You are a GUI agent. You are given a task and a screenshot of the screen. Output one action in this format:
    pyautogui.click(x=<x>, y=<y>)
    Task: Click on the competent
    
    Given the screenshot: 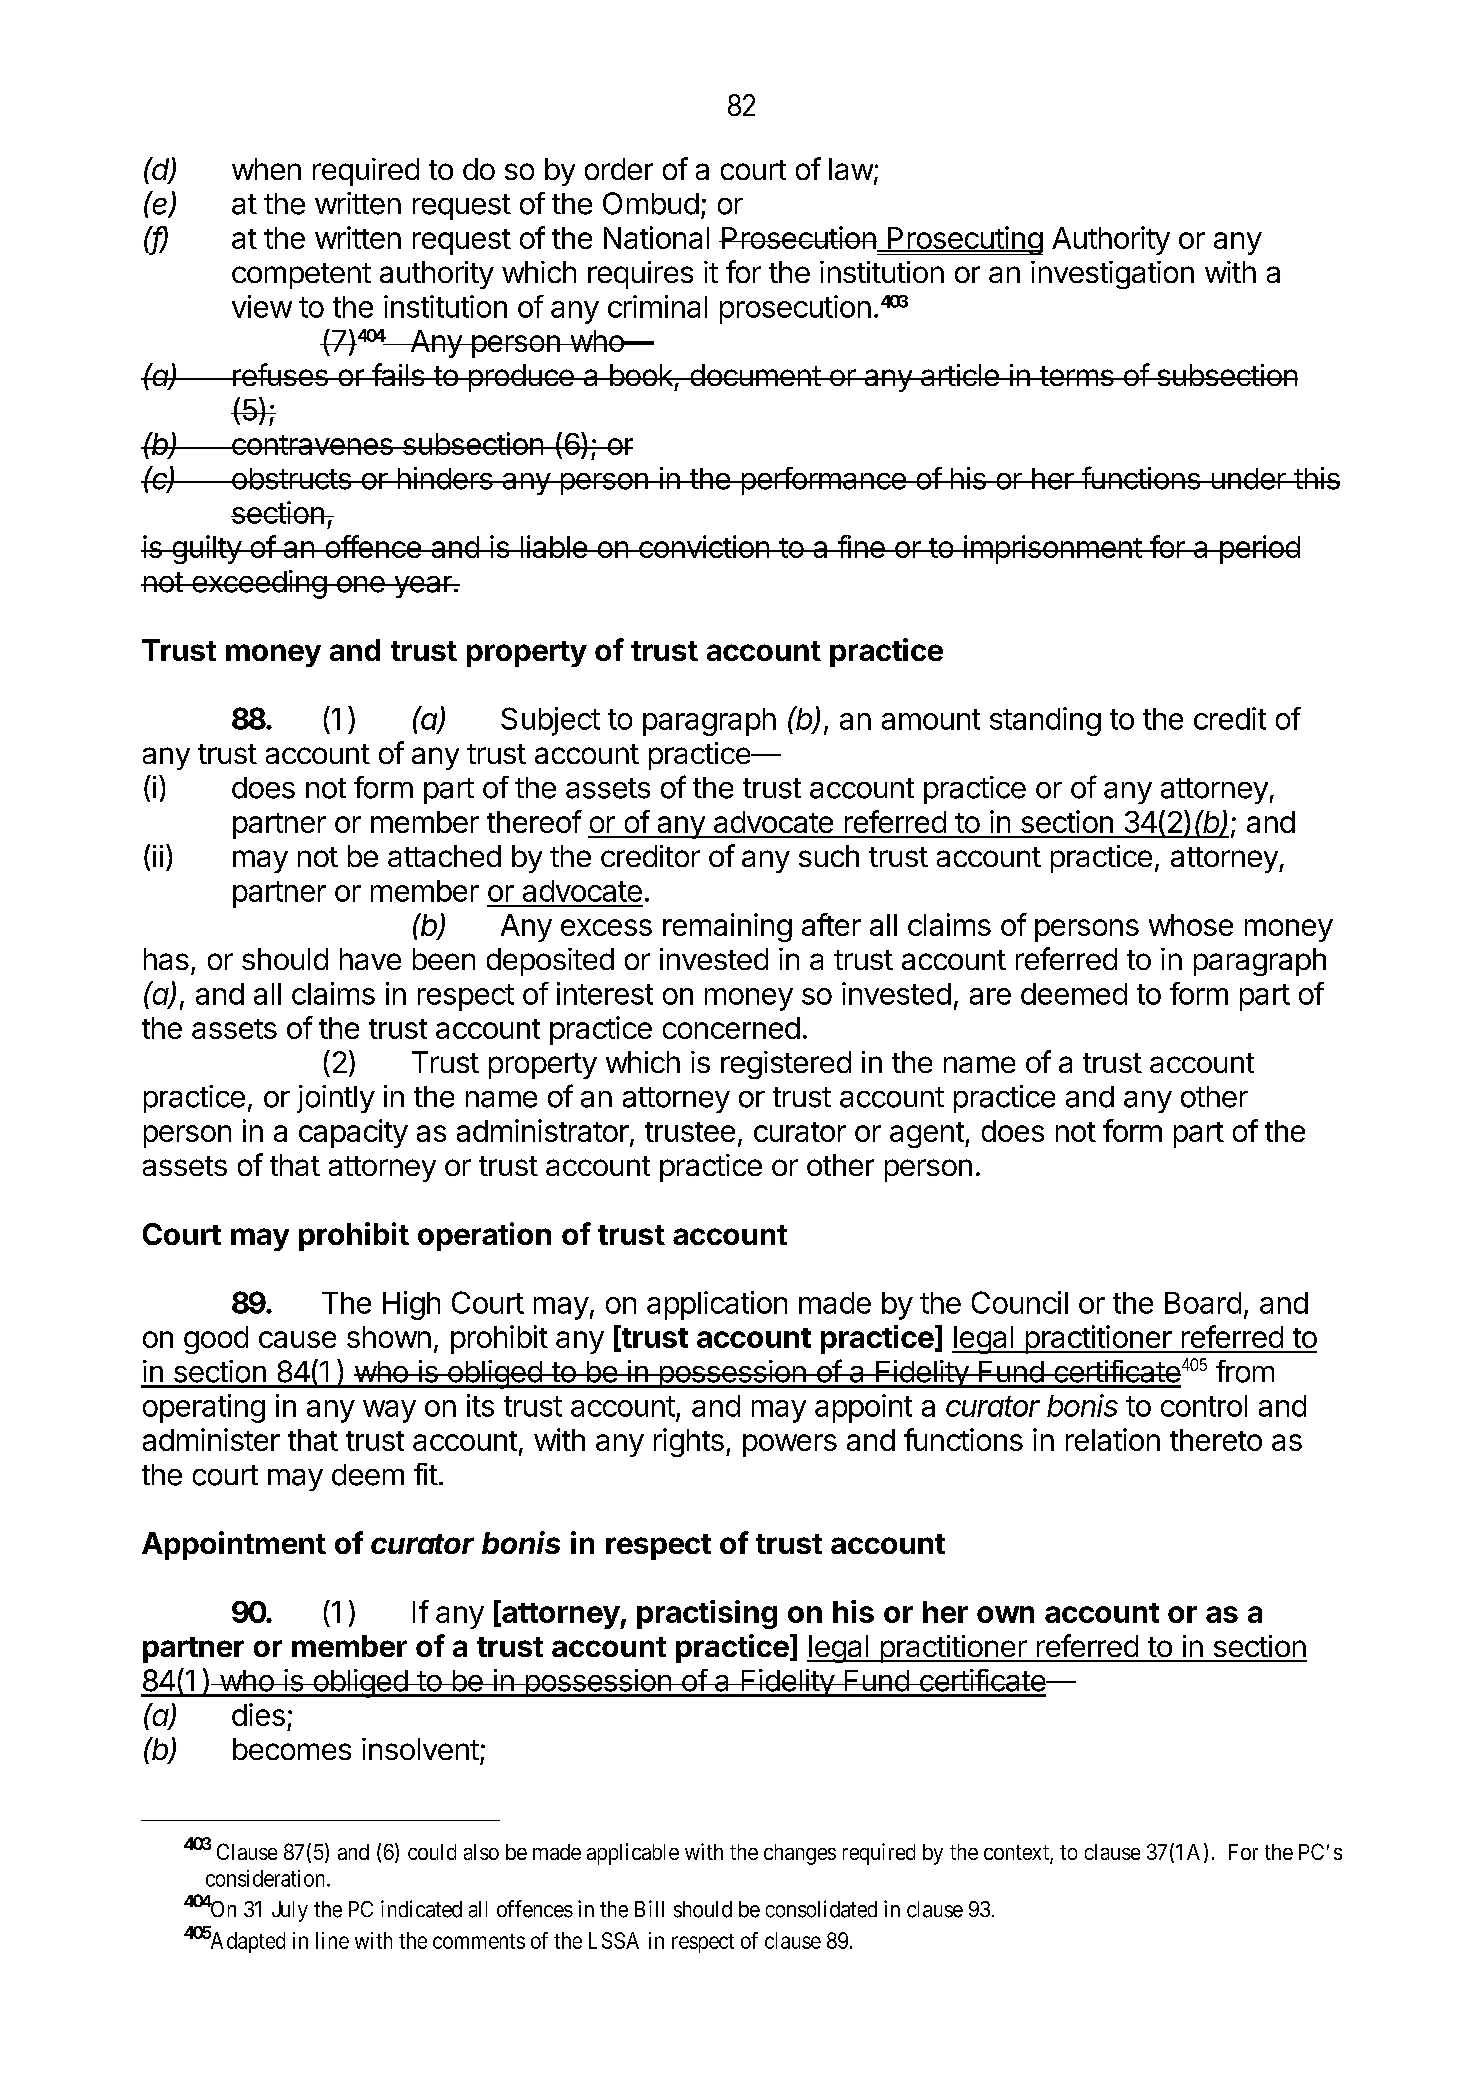 What is the action you would take?
    pyautogui.click(x=301, y=276)
